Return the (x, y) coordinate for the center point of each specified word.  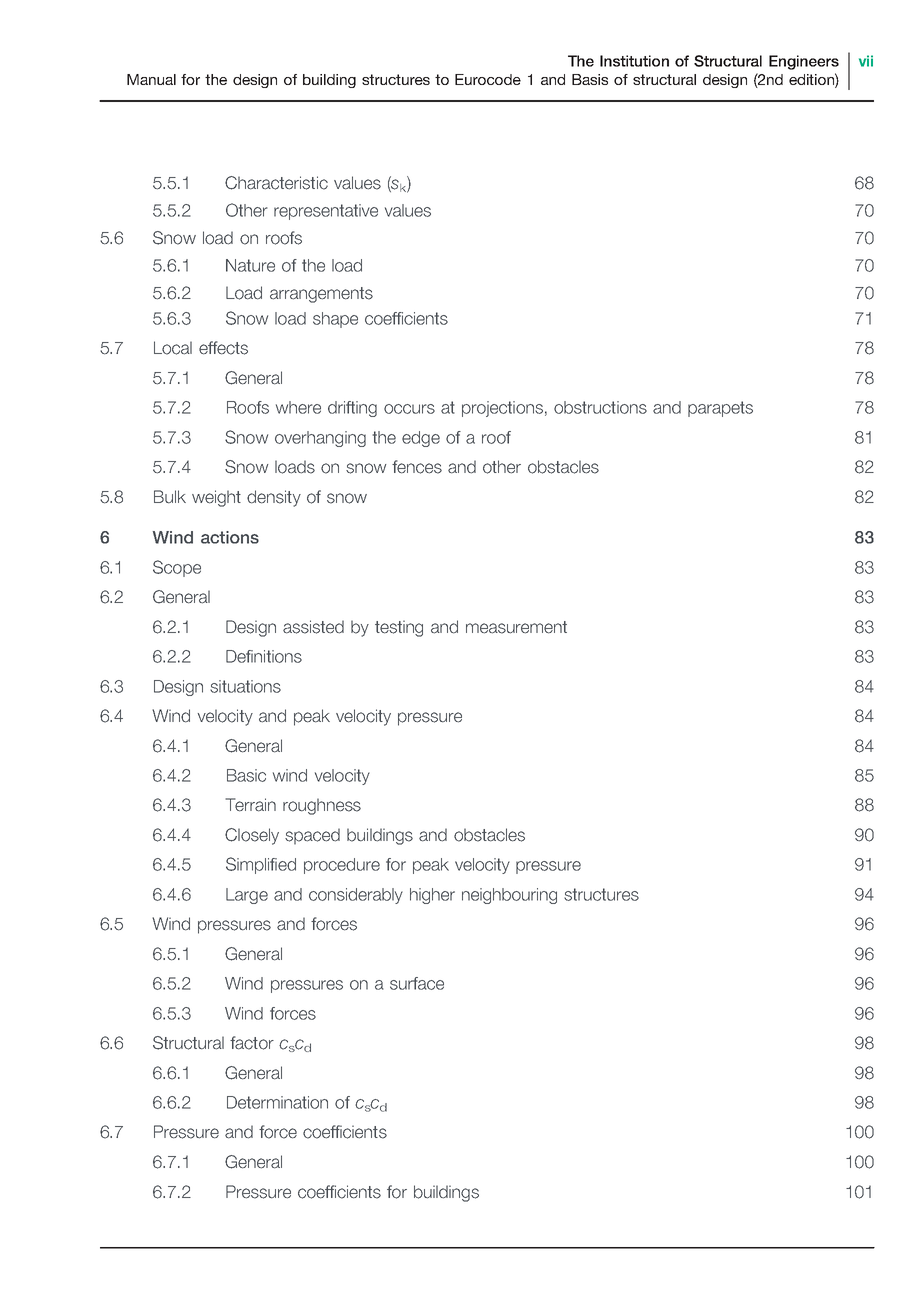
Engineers (804, 62)
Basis (590, 79)
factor (252, 1043)
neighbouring (509, 896)
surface (417, 983)
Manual (151, 79)
